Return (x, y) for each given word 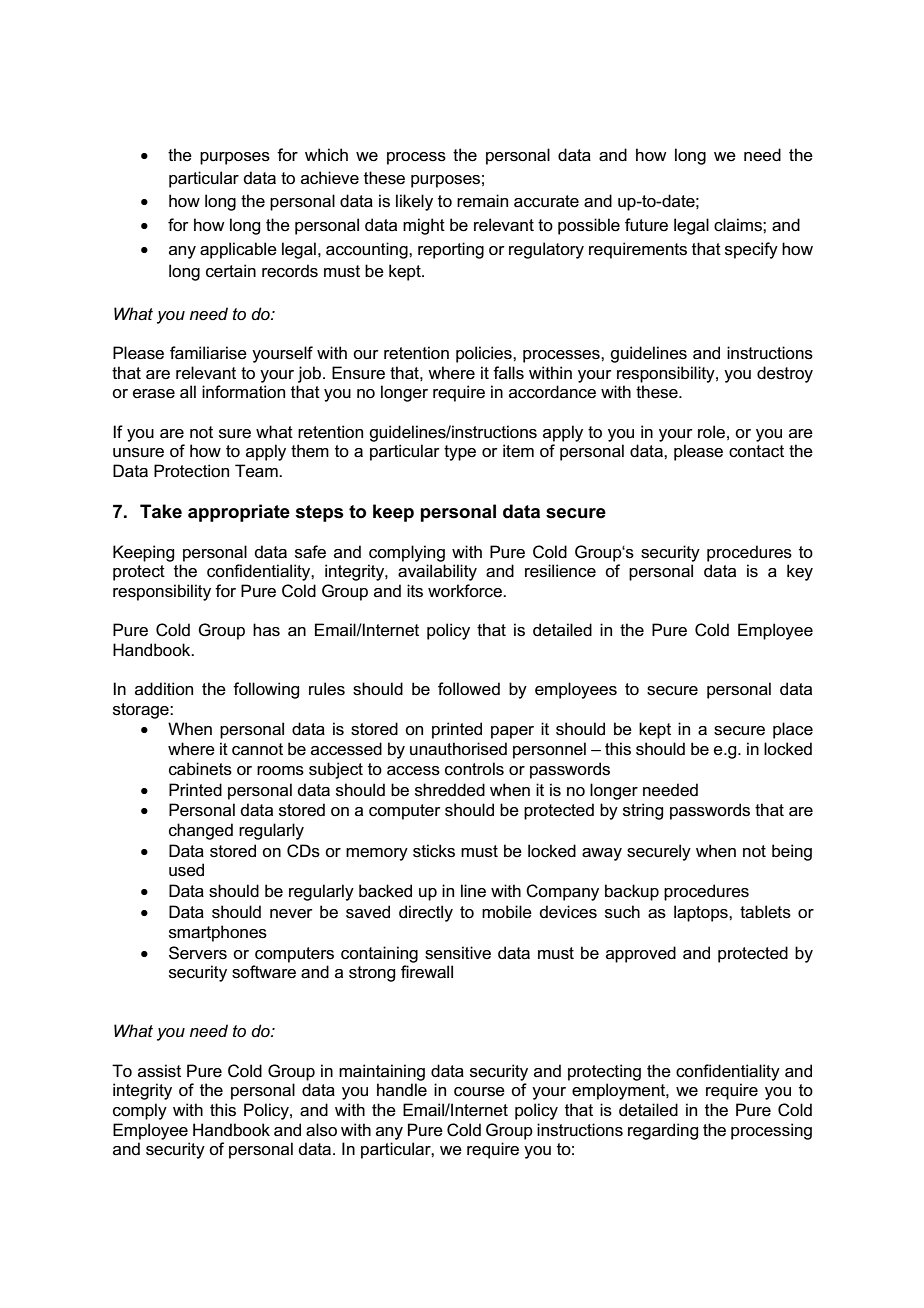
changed (201, 831)
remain (482, 201)
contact (756, 451)
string (643, 811)
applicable (238, 250)
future (646, 224)
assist (159, 1071)
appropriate (239, 513)
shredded (450, 790)
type (460, 453)
